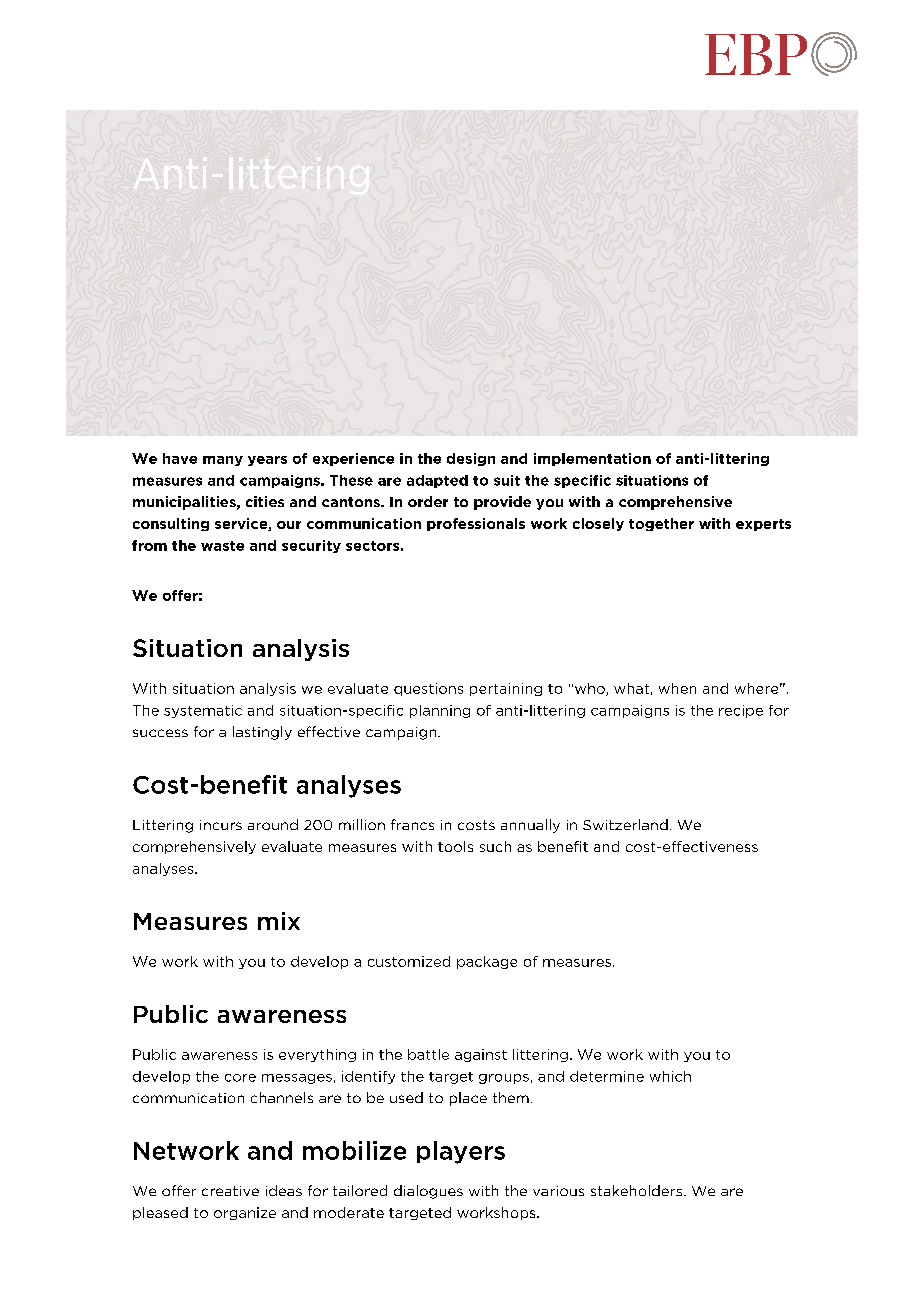  What do you see at coordinates (440, 711) in the page?
I see `planning` at bounding box center [440, 711].
